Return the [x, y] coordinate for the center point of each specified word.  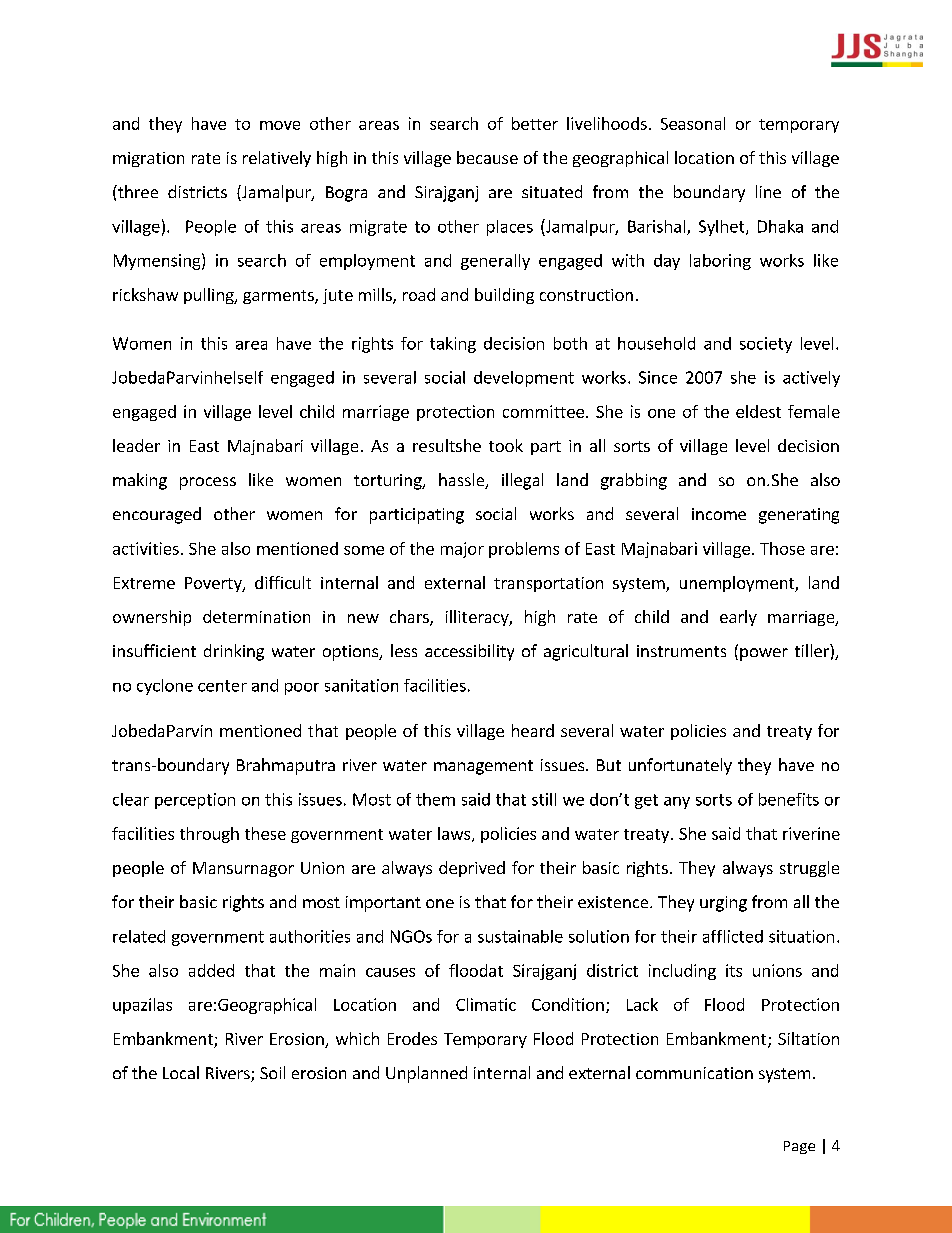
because [487, 157]
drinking [234, 652]
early [738, 618]
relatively [277, 159]
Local [181, 1072]
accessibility [469, 652]
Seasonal [693, 123]
